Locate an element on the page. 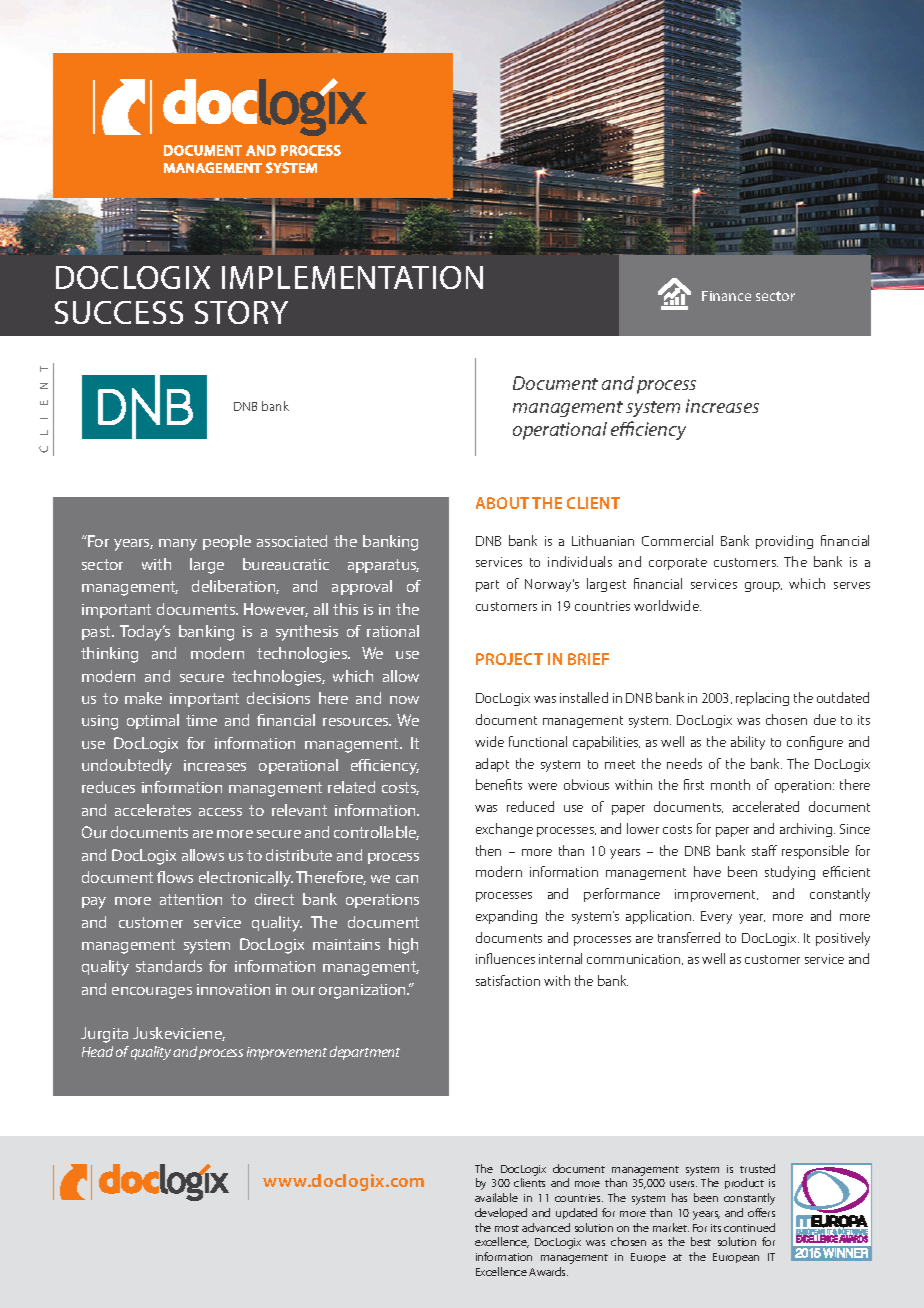  Implementation is located at coordinates (352, 277).
